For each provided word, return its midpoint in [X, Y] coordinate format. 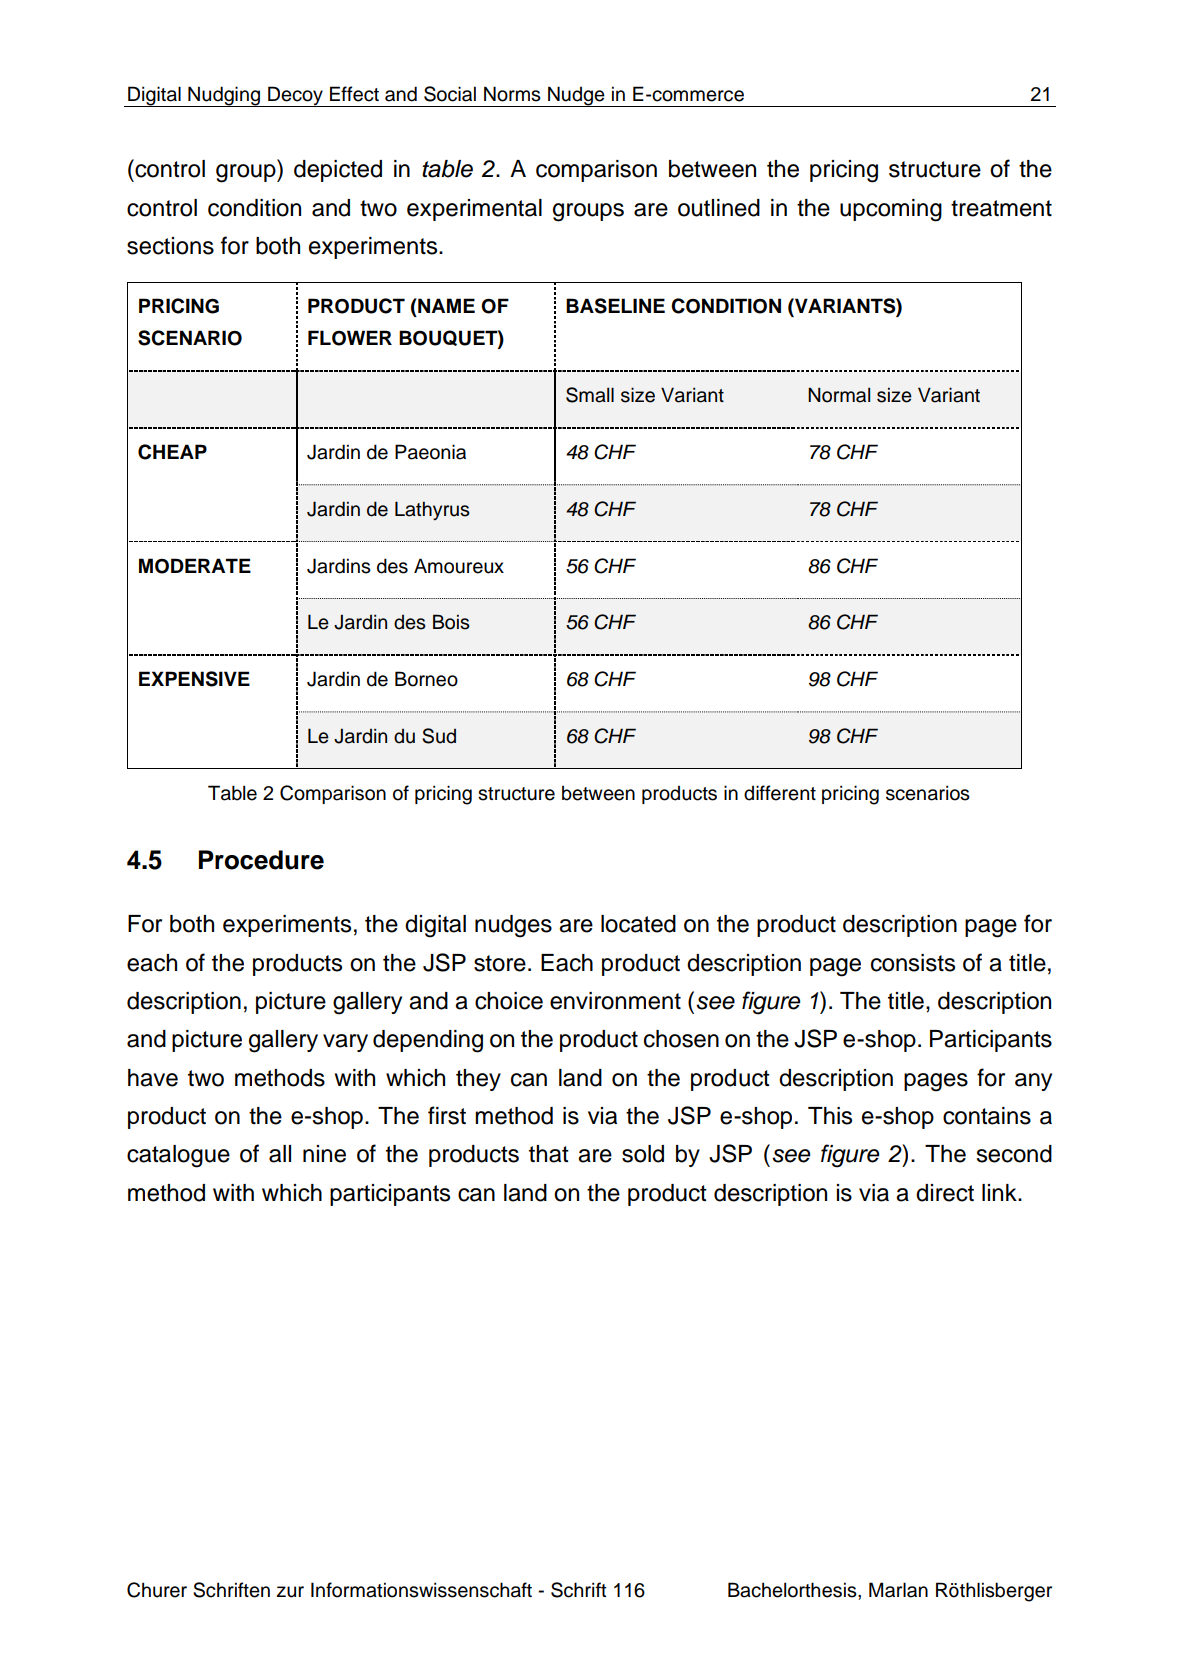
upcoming [891, 210]
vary [345, 1043]
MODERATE [195, 566]
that [549, 1154]
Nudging [224, 96]
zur [290, 1592]
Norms [512, 94]
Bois [451, 622]
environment [615, 1001]
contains [987, 1116]
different [780, 793]
